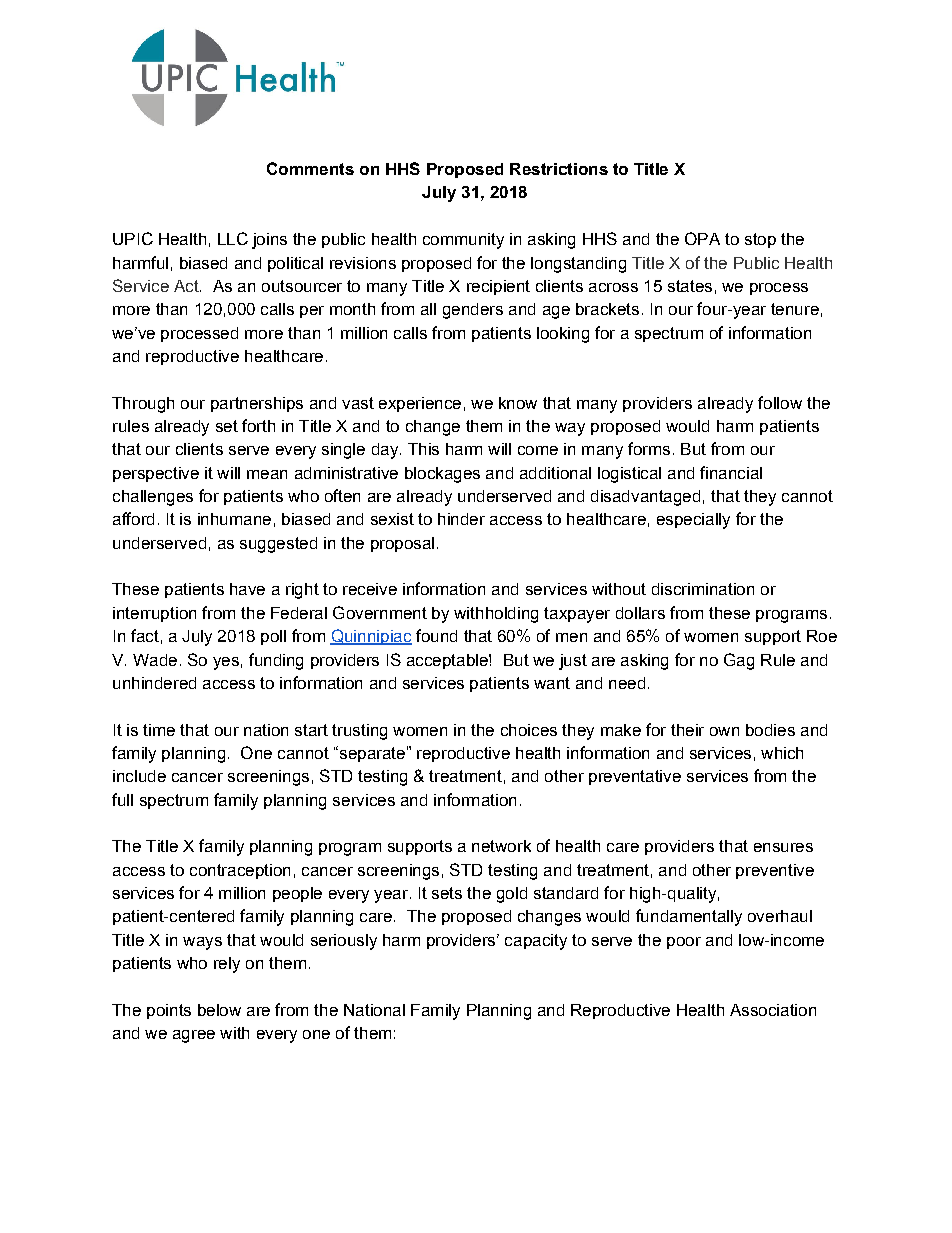 Image resolution: width=952 pixels, height=1233 pixels. I want to click on capacity, so click(536, 942).
